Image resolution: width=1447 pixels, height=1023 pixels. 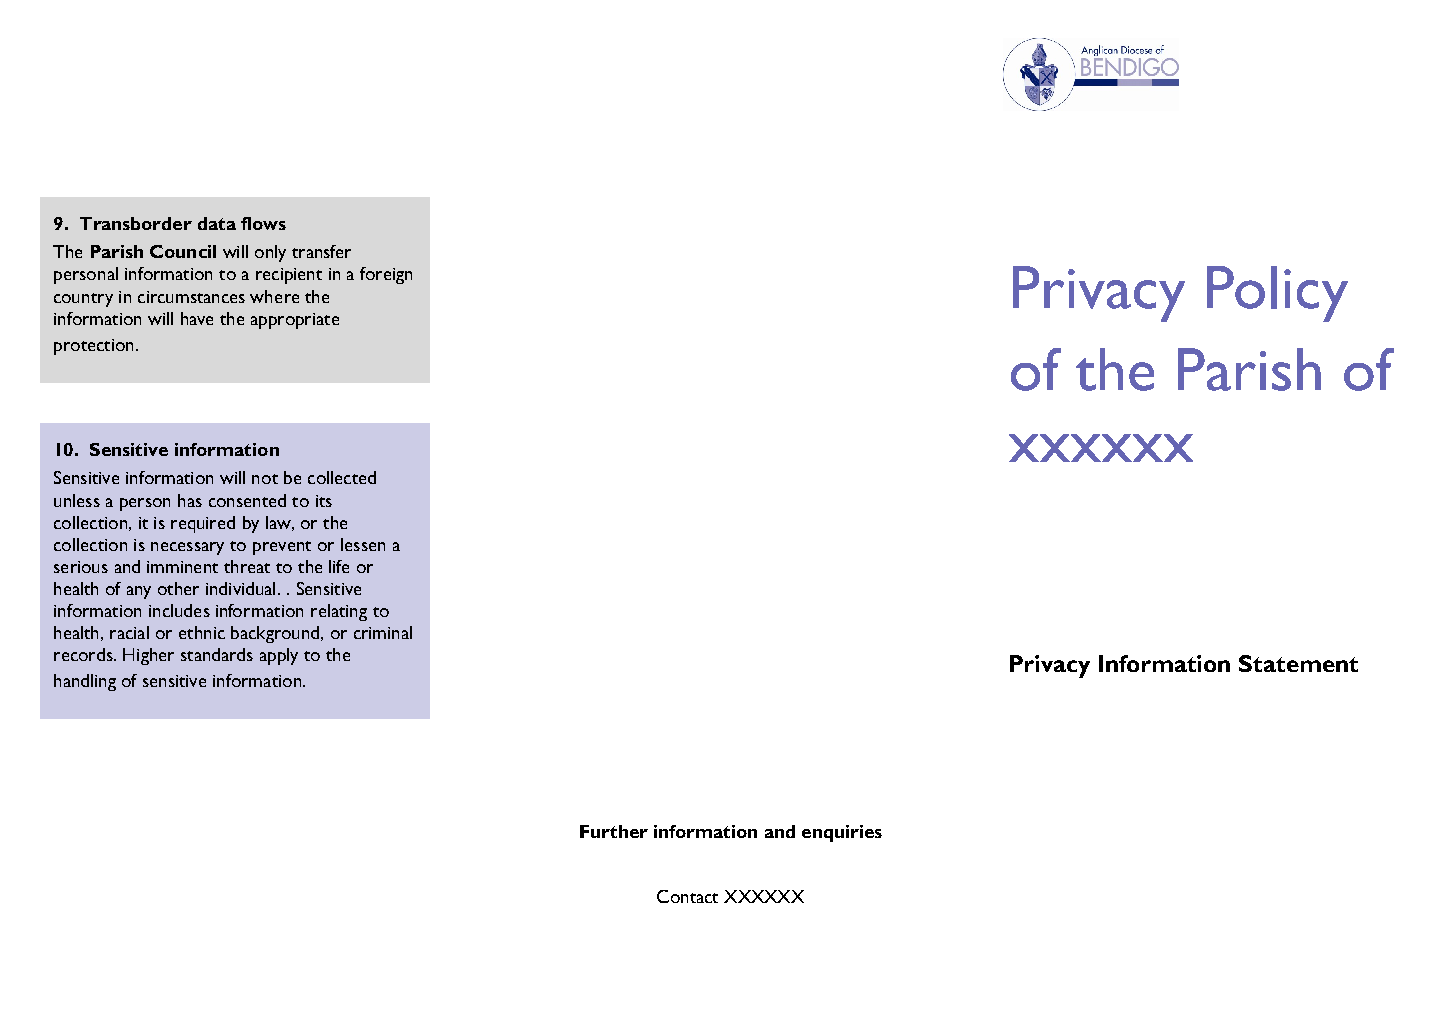 I want to click on Contact, so click(x=687, y=896).
